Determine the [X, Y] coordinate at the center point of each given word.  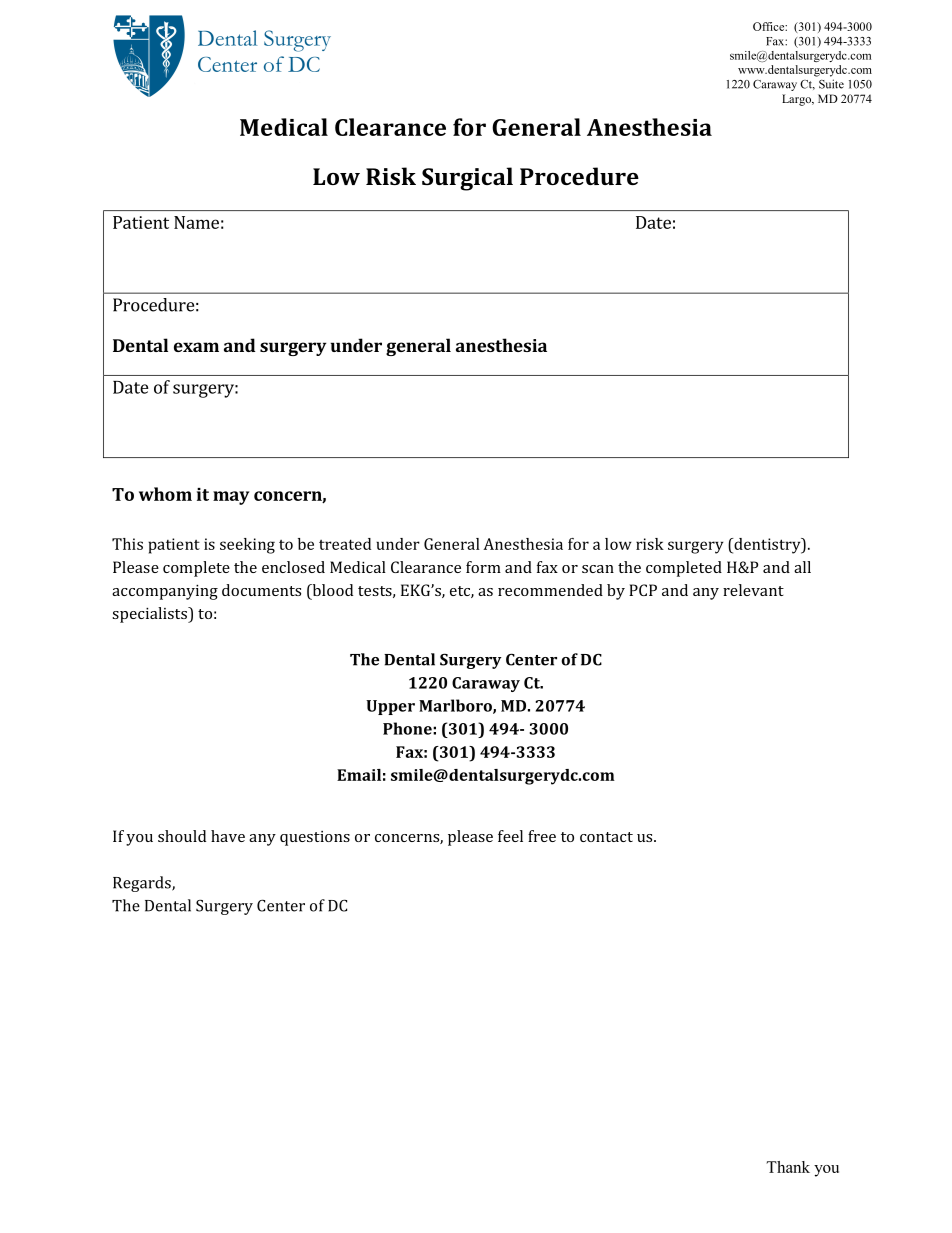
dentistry [767, 546]
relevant [753, 590]
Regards [143, 884]
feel [510, 836]
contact [606, 837]
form [483, 567]
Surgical [467, 179]
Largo [797, 100]
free [542, 836]
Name [196, 222]
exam [196, 347]
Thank [788, 1167]
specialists [150, 615]
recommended [550, 590]
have [228, 836]
